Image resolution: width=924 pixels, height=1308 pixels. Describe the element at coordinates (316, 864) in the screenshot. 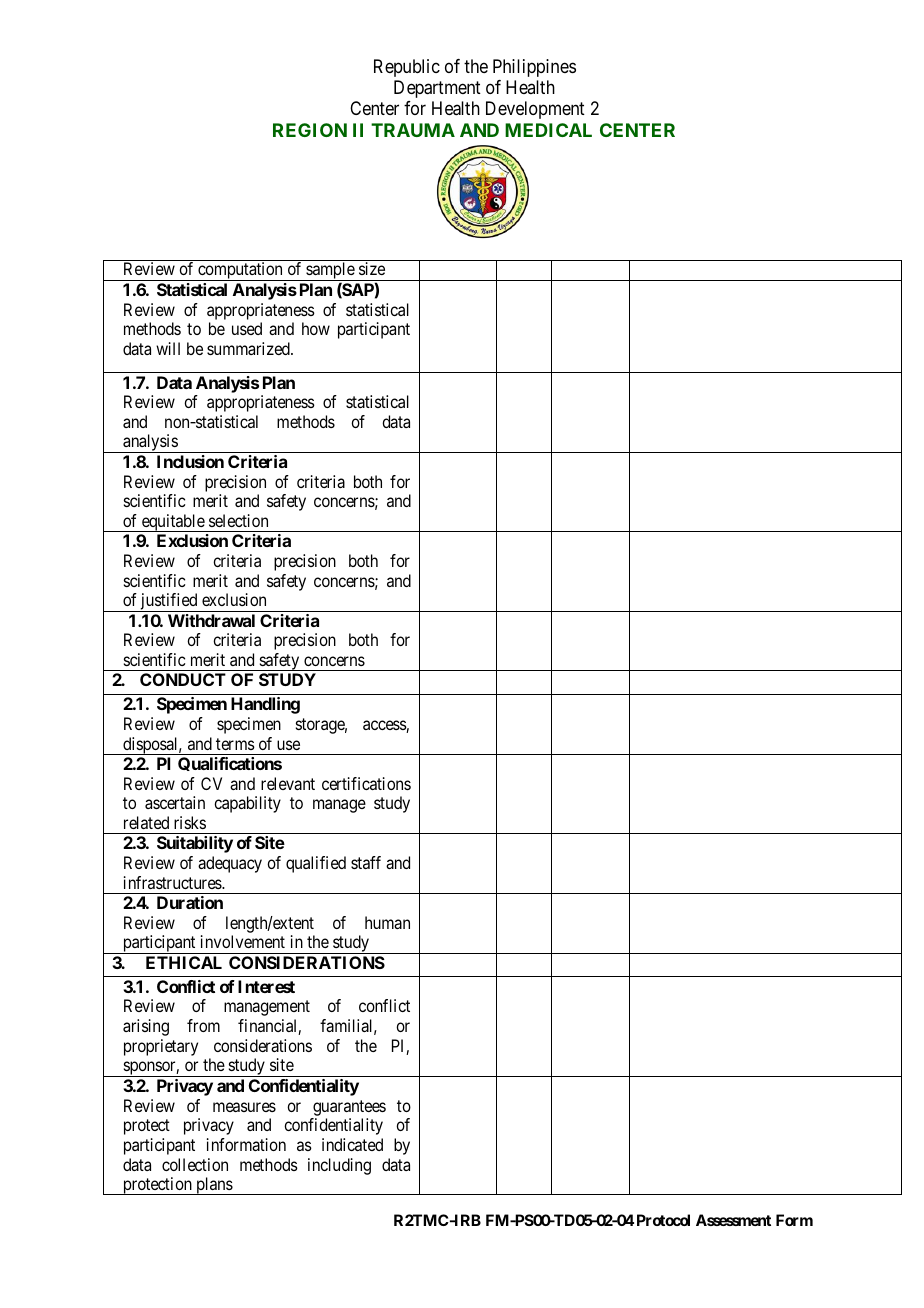

I see `qualified` at that location.
